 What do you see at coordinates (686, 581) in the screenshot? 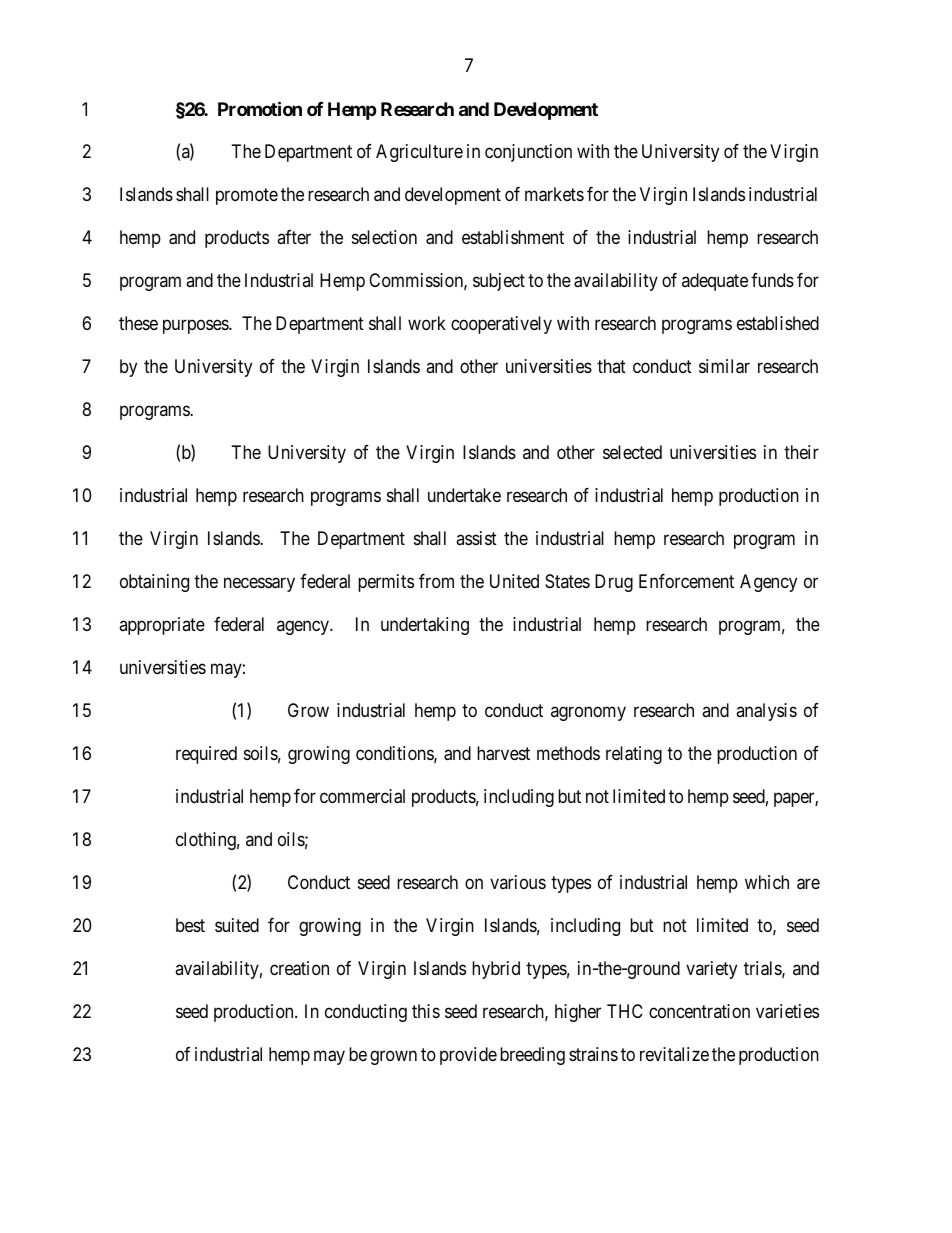
I see `Enforcement` at bounding box center [686, 581].
